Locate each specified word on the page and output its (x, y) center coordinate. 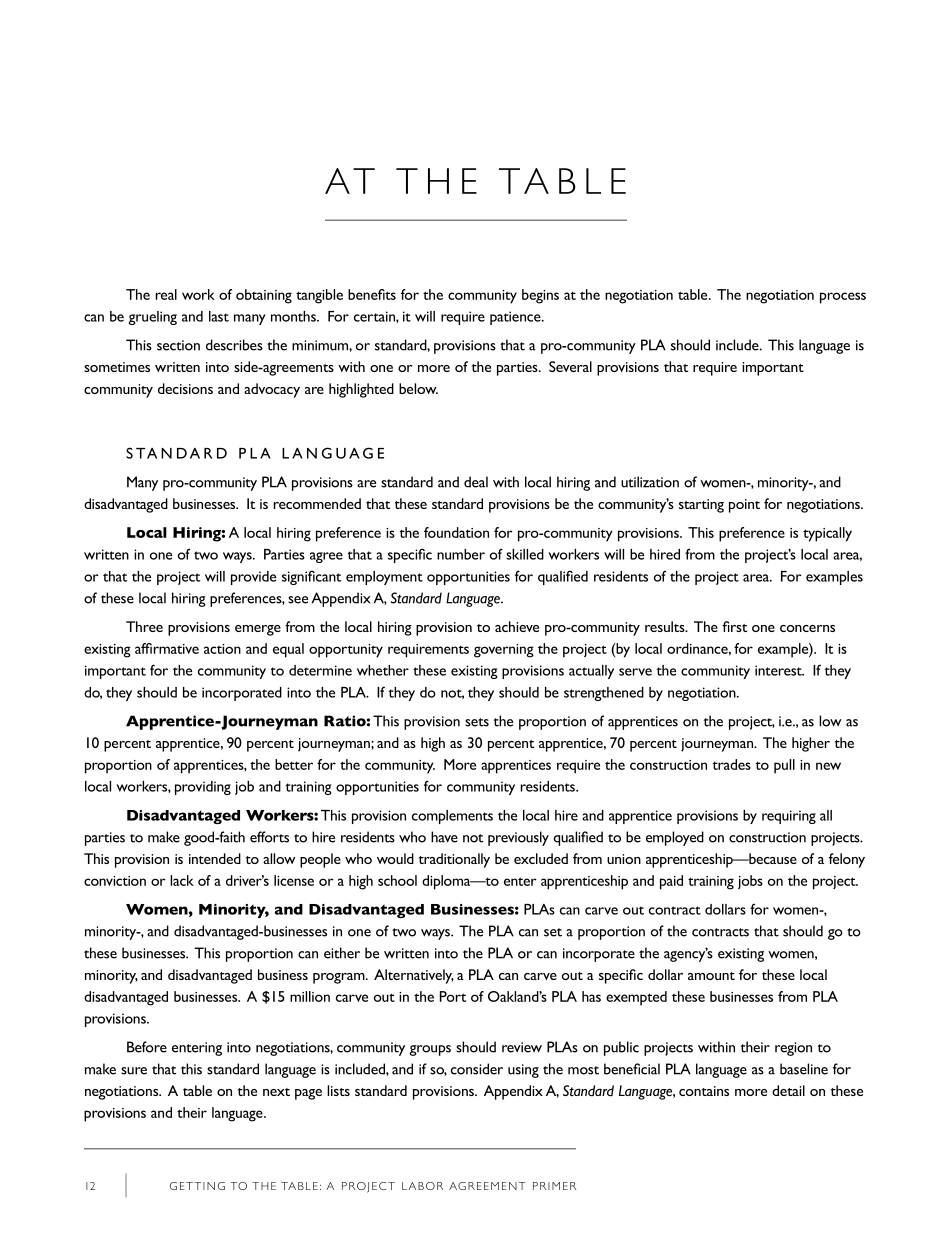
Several (570, 366)
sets (477, 722)
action (222, 649)
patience (516, 318)
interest (779, 670)
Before (147, 1047)
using (523, 1071)
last (219, 316)
